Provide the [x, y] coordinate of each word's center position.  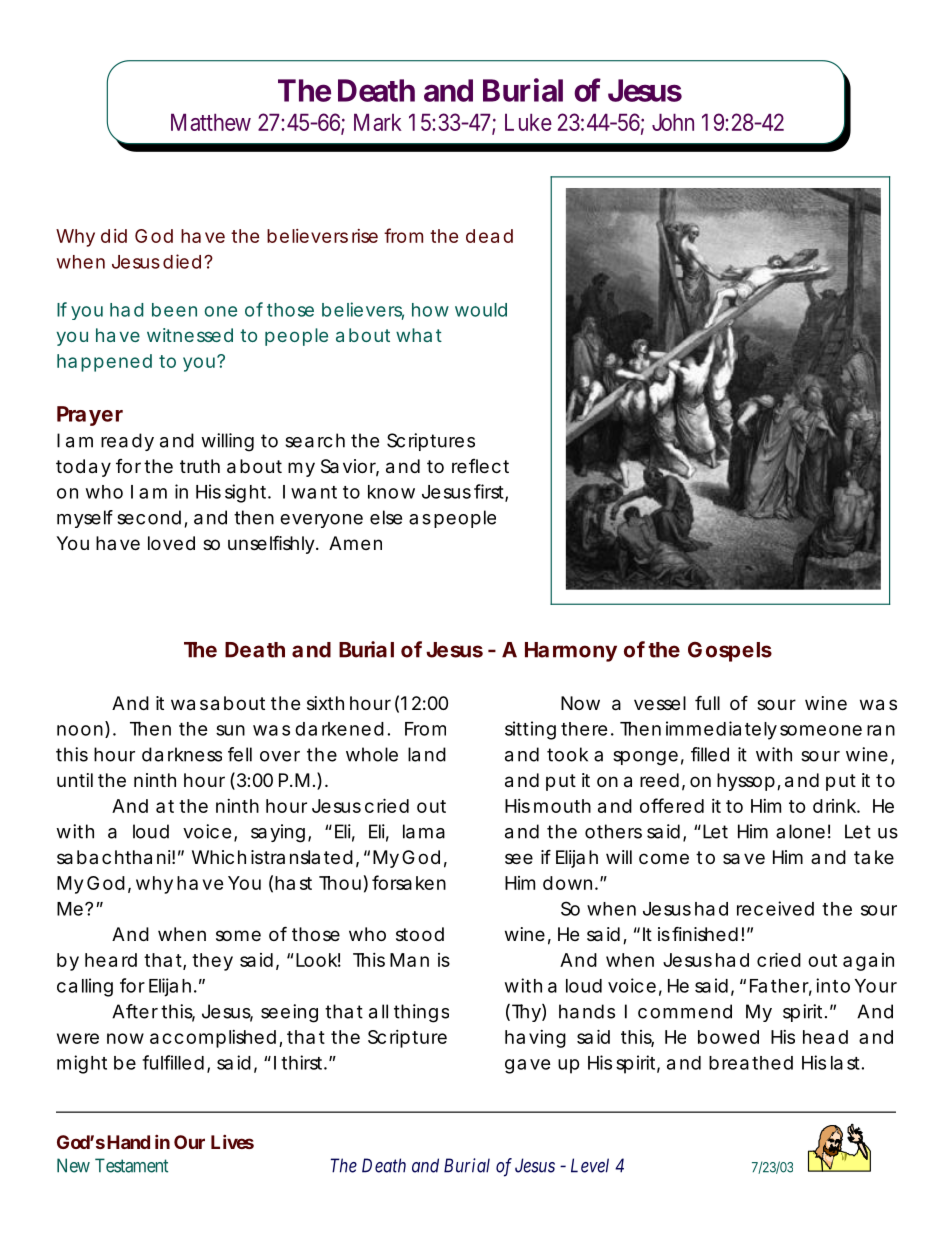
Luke [528, 122]
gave [528, 1066]
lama [424, 831]
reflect [480, 466]
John [673, 122]
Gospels [730, 652]
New [73, 1165]
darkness [182, 754]
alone [800, 831]
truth [200, 466]
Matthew [211, 122]
